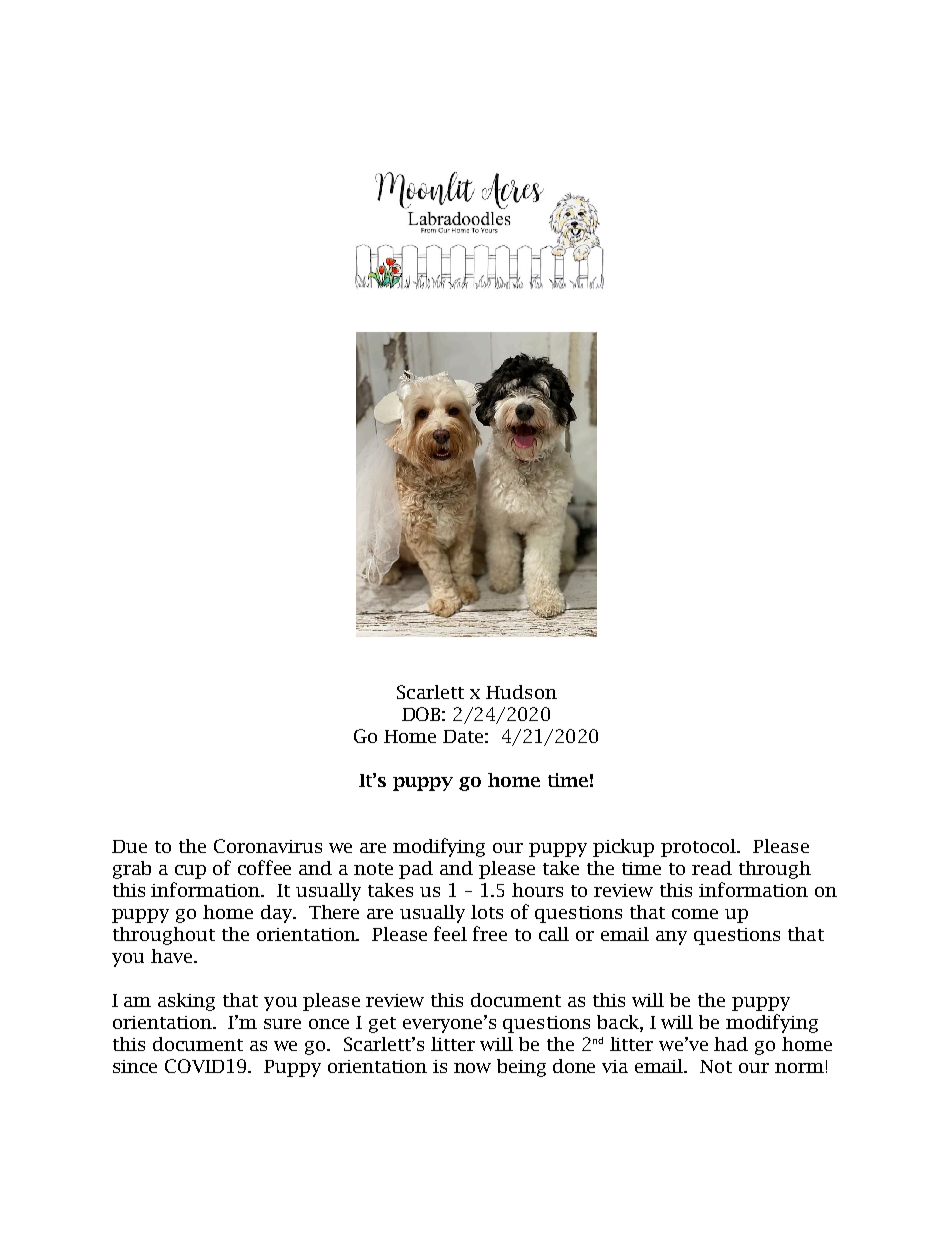 The width and height of the page is (952, 1233). Describe the element at coordinates (268, 846) in the page. I see `Coronavirus` at that location.
